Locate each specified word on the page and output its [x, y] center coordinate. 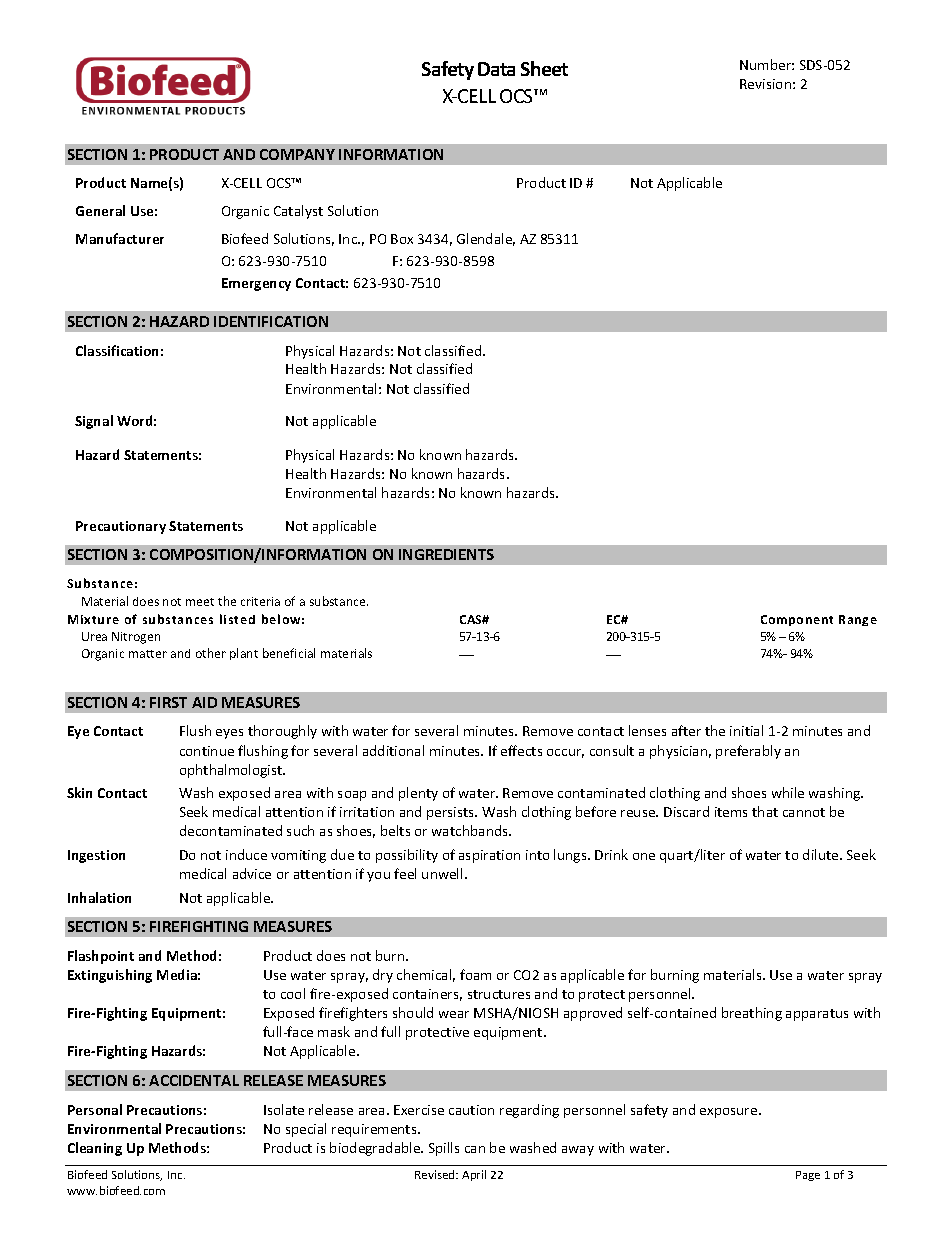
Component [797, 620]
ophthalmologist [232, 771]
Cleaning [95, 1149]
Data [496, 69]
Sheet [544, 68]
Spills [444, 1149]
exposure [730, 1113]
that [765, 811]
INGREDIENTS [446, 554]
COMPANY [297, 154]
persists [452, 813]
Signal [94, 422]
